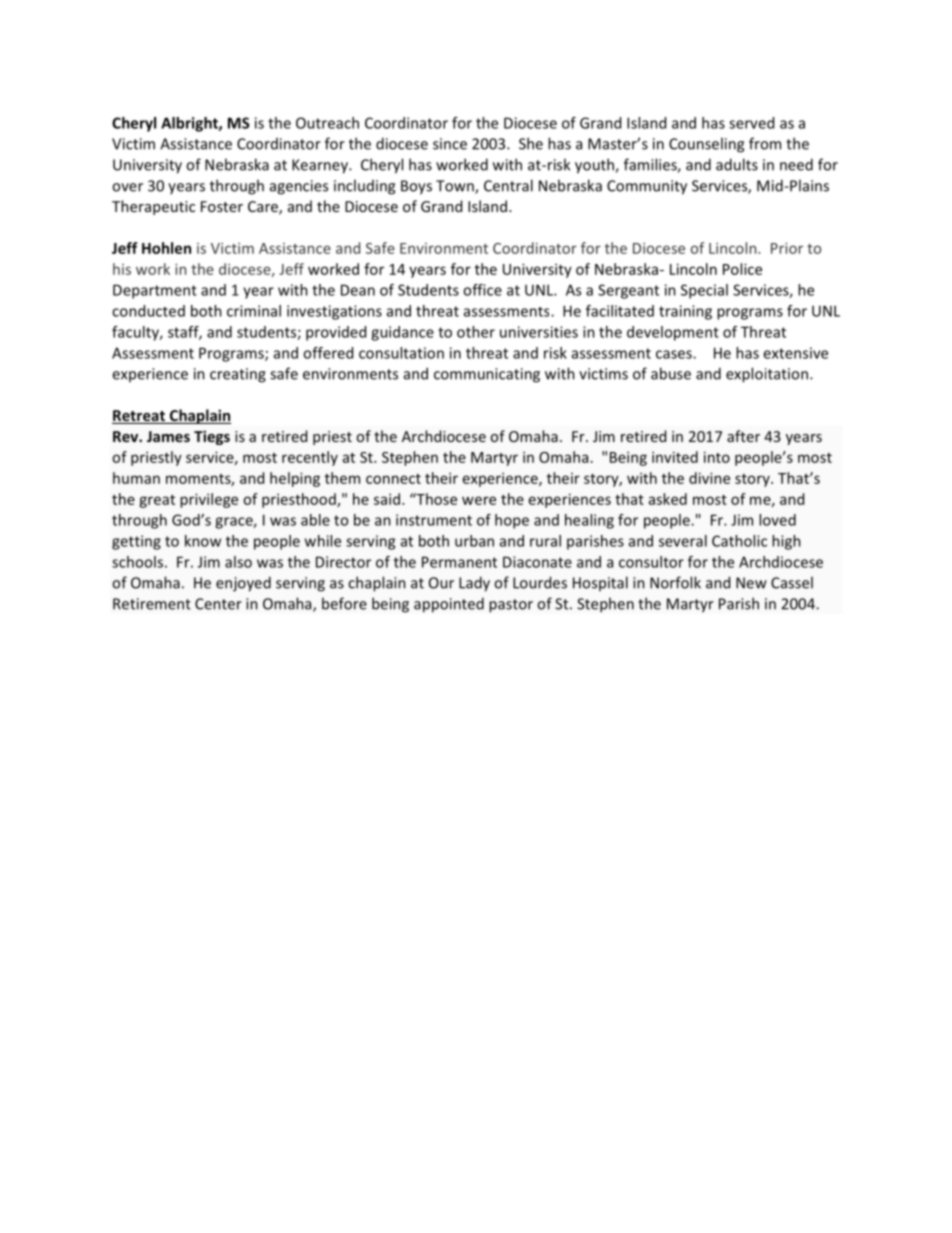 Image resolution: width=952 pixels, height=1233 pixels. What do you see at coordinates (238, 375) in the document?
I see `creating` at bounding box center [238, 375].
